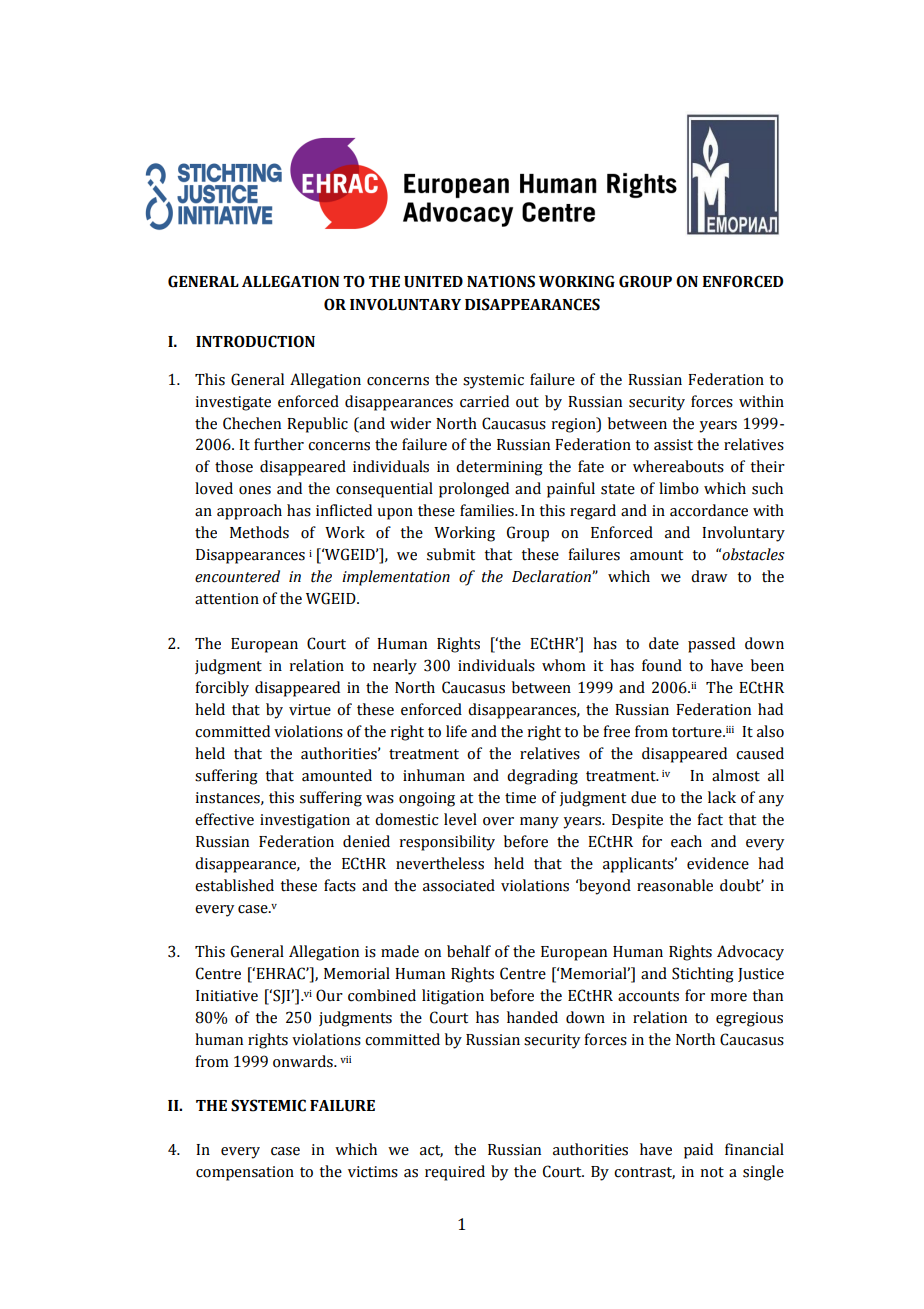 The image size is (924, 1309). Describe the element at coordinates (501, 281) in the document. I see `NATIONS` at that location.
